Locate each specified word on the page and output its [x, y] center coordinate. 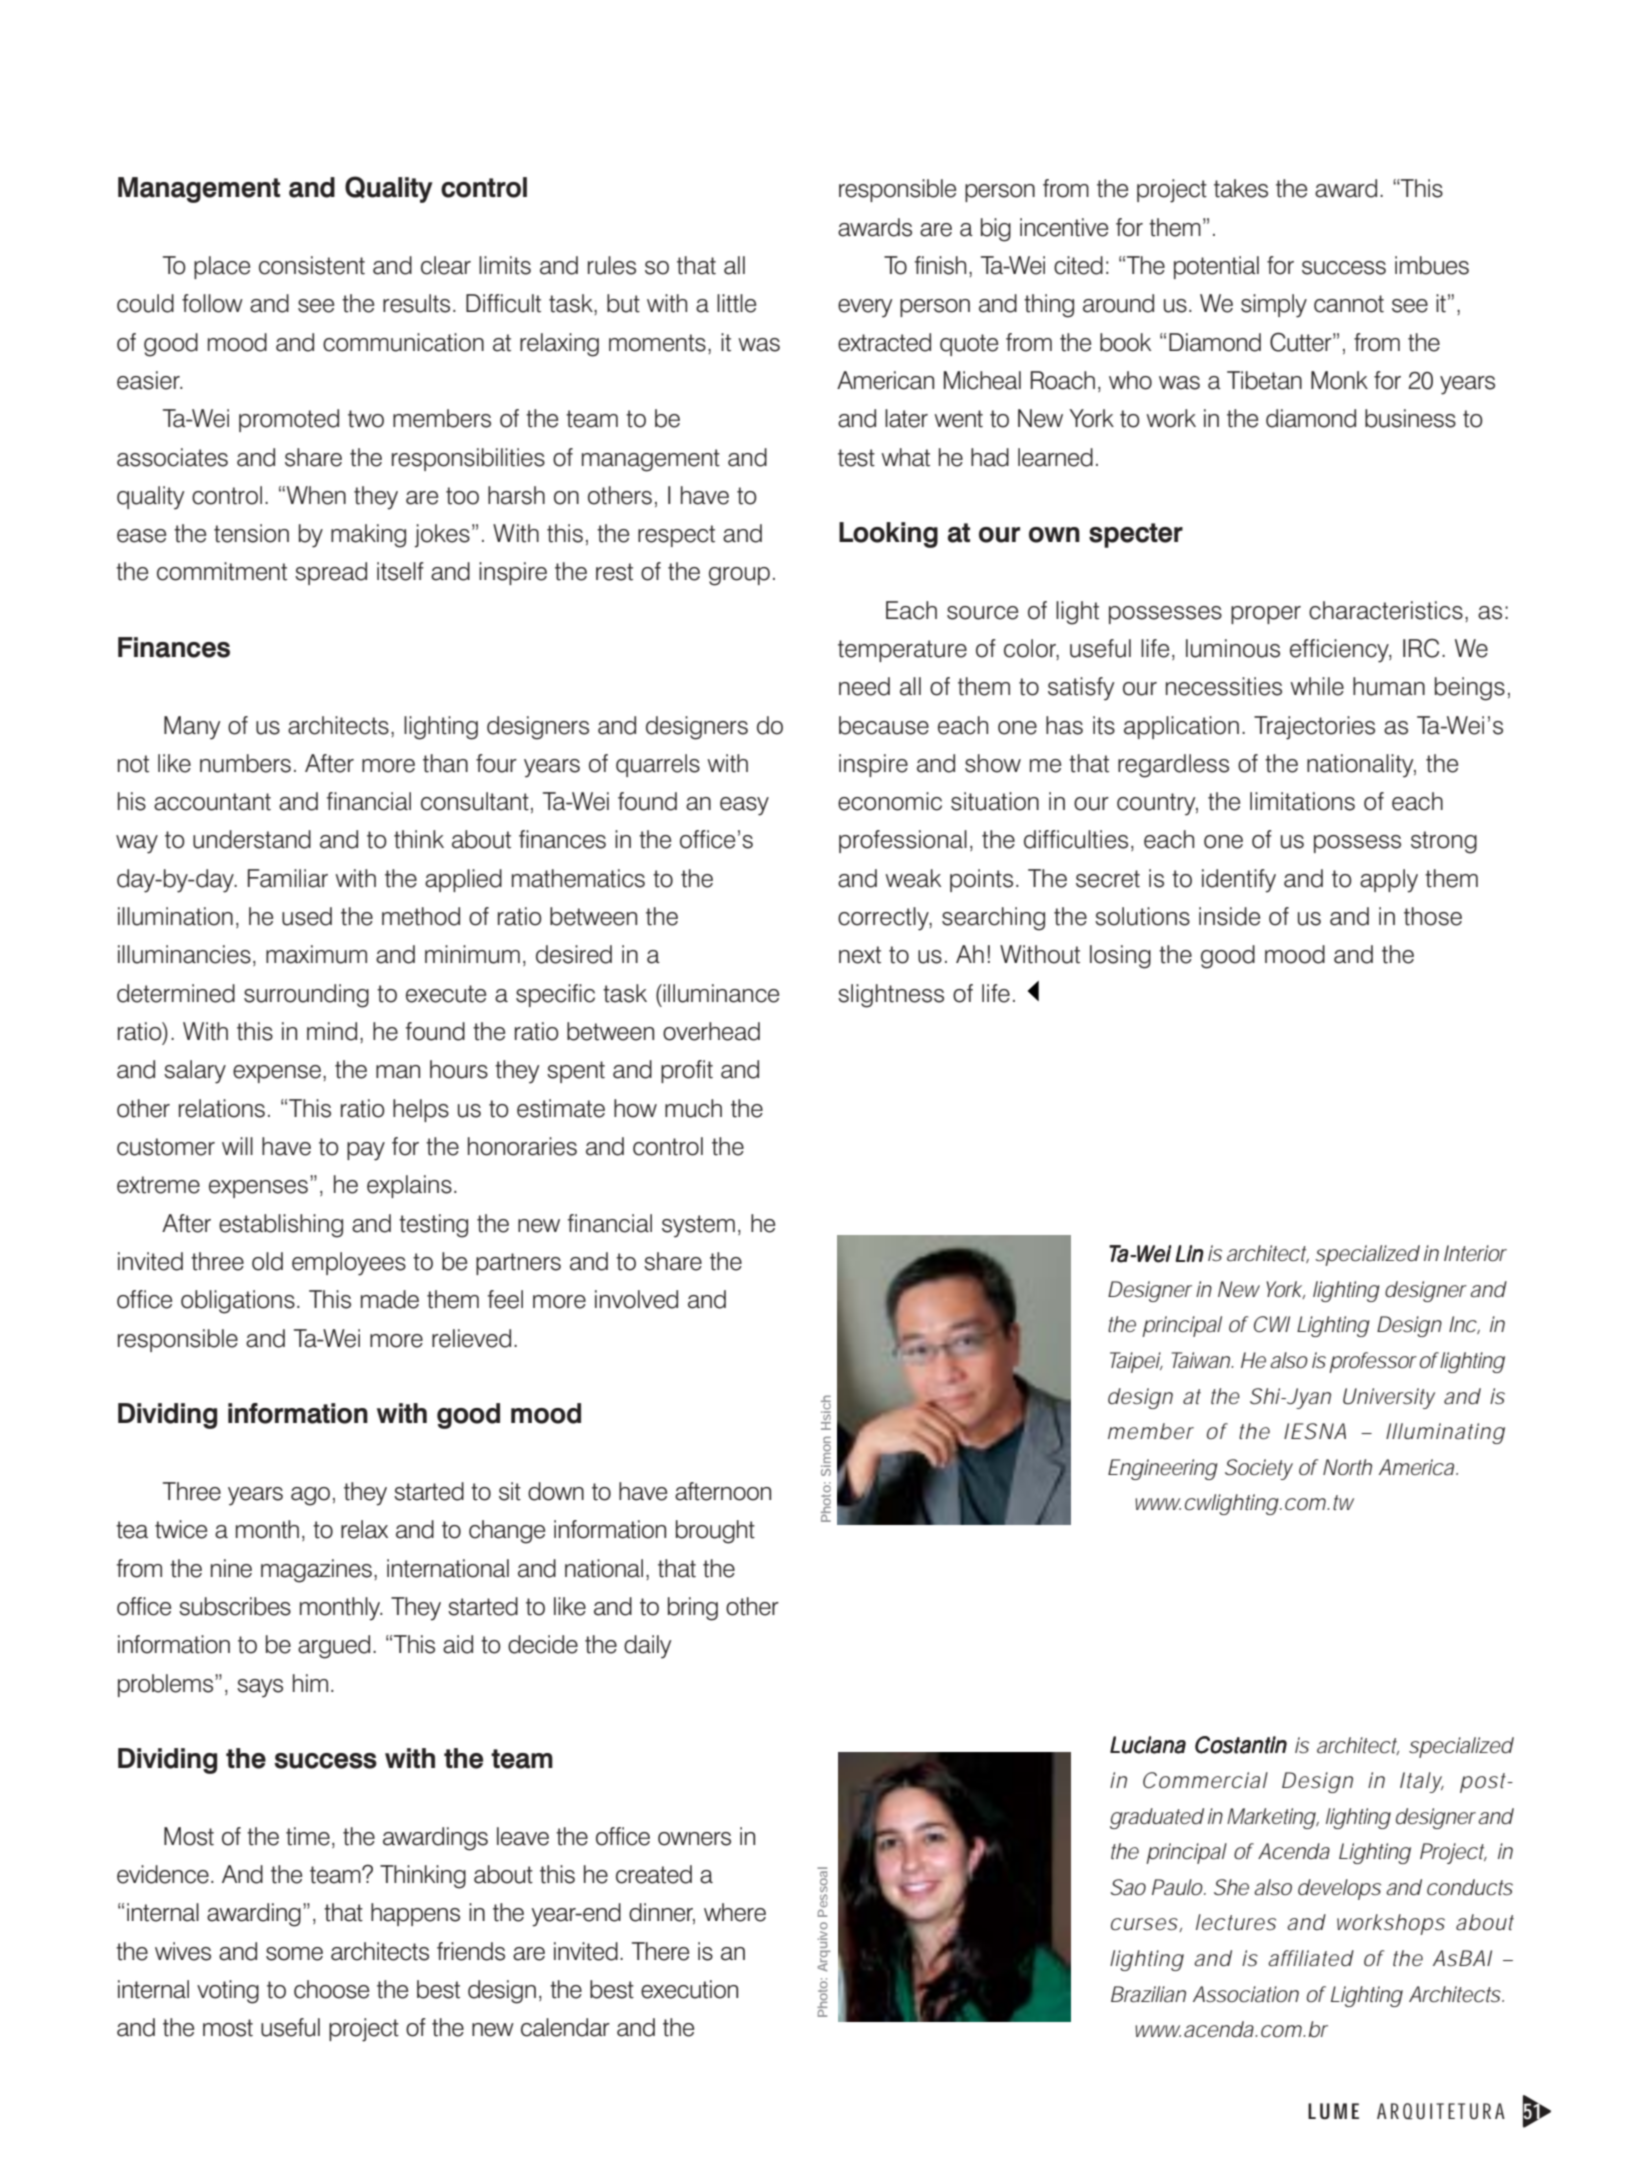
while [1317, 686]
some [294, 1954]
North [1347, 1467]
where [735, 1912]
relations [222, 1108]
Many [192, 728]
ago [310, 1496]
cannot [1349, 304]
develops [1339, 1889]
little [736, 303]
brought [715, 1532]
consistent [312, 265]
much [693, 1108]
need [864, 686]
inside [1229, 916]
